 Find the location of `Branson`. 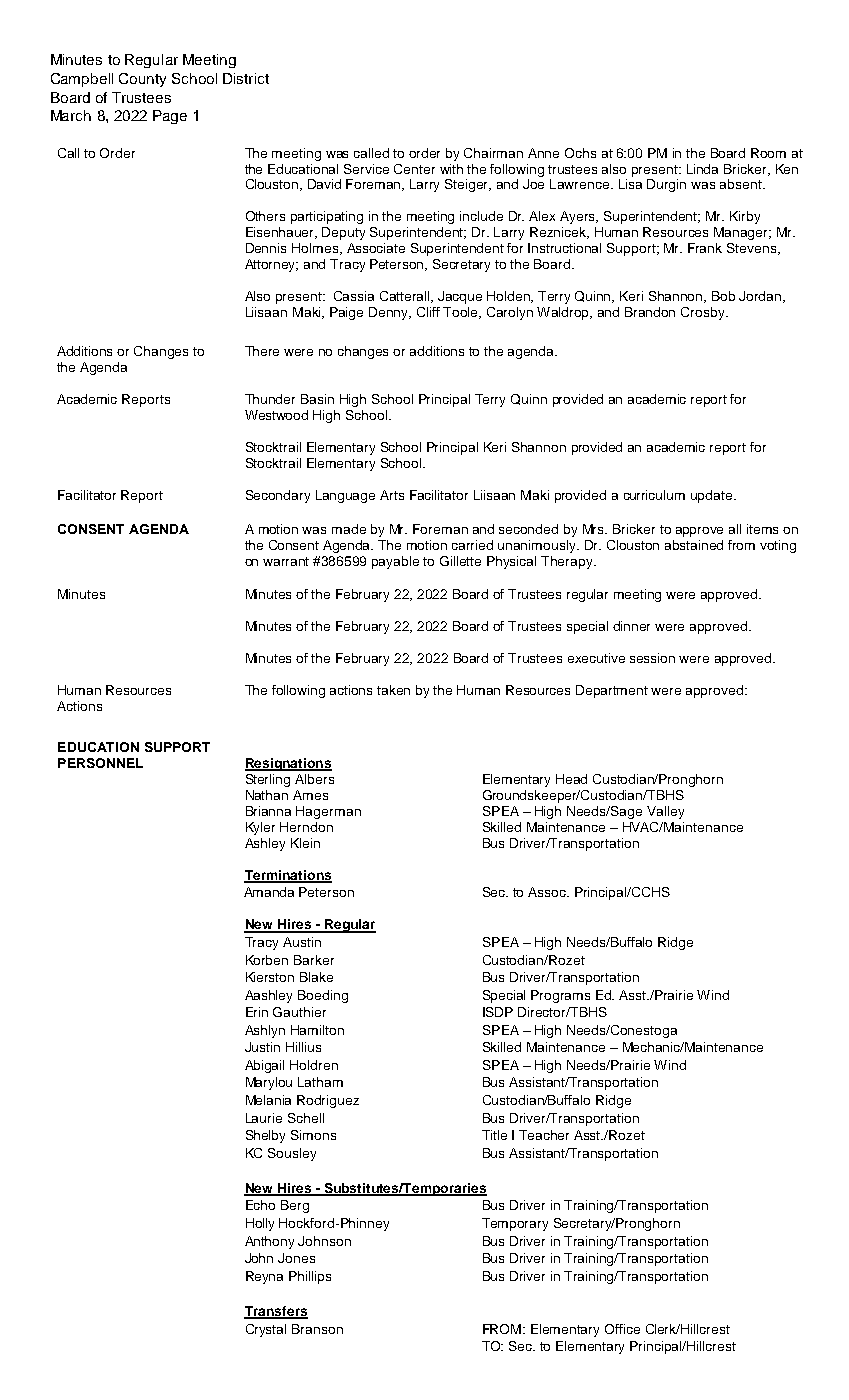

Branson is located at coordinates (317, 1329).
